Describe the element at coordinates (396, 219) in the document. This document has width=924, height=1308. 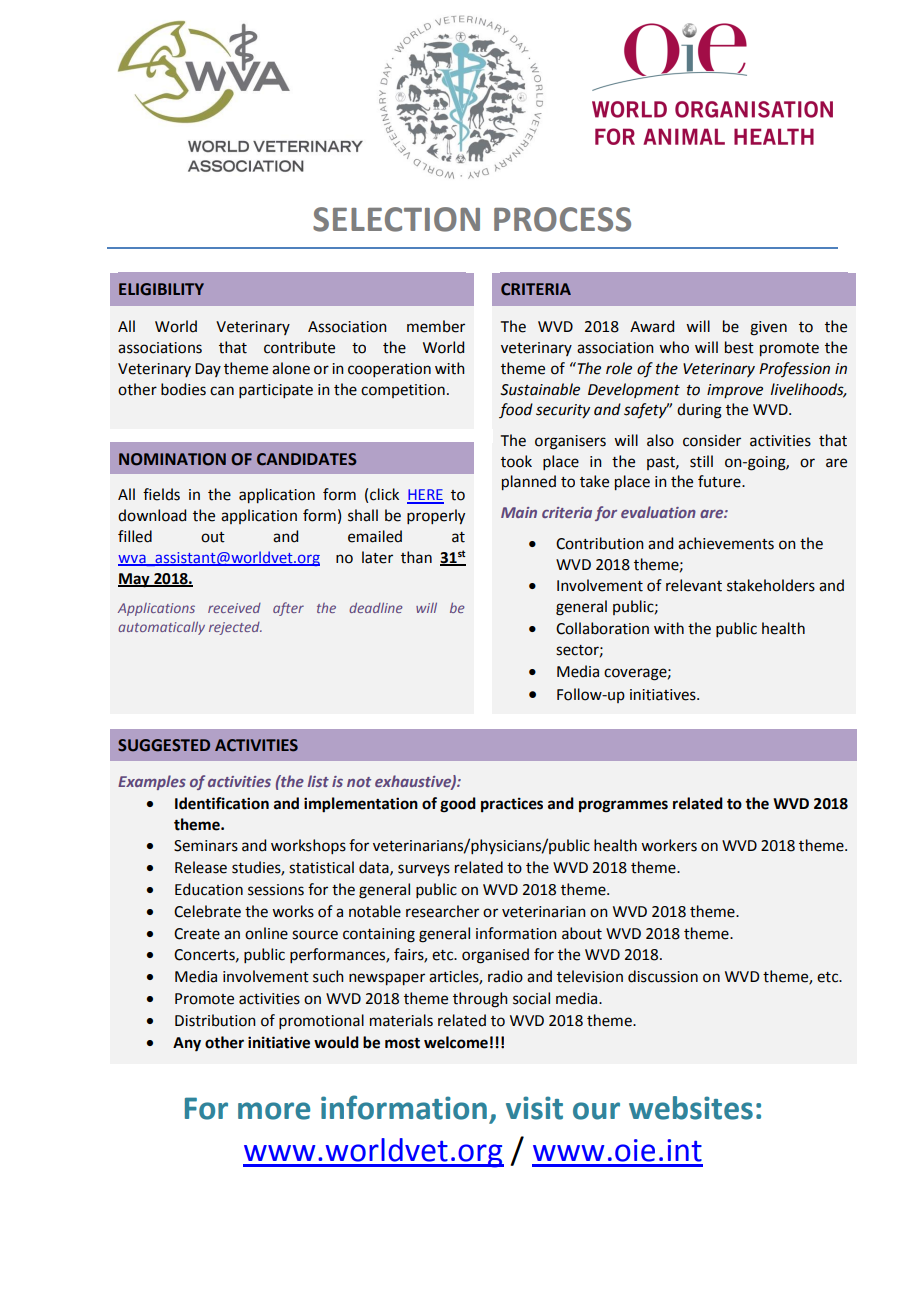
I see `SELECTION` at that location.
